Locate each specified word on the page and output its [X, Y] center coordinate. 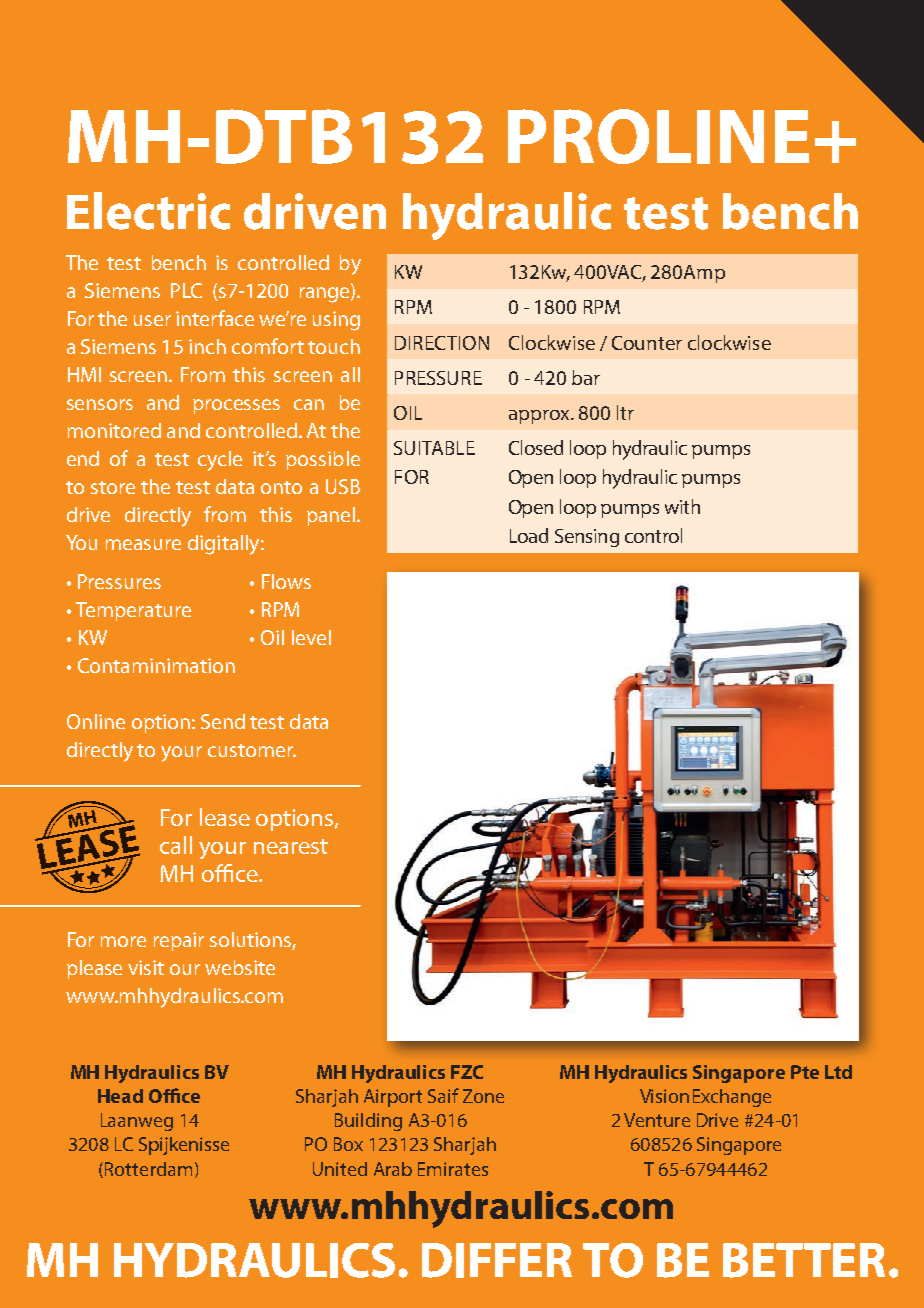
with [682, 506]
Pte [805, 1072]
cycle [220, 461]
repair [179, 941]
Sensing [587, 538]
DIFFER [497, 1260]
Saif [443, 1095]
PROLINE [658, 136]
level [311, 637]
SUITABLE [434, 448]
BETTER [804, 1260]
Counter [647, 343]
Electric [148, 211]
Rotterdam [148, 1169]
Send [223, 721]
